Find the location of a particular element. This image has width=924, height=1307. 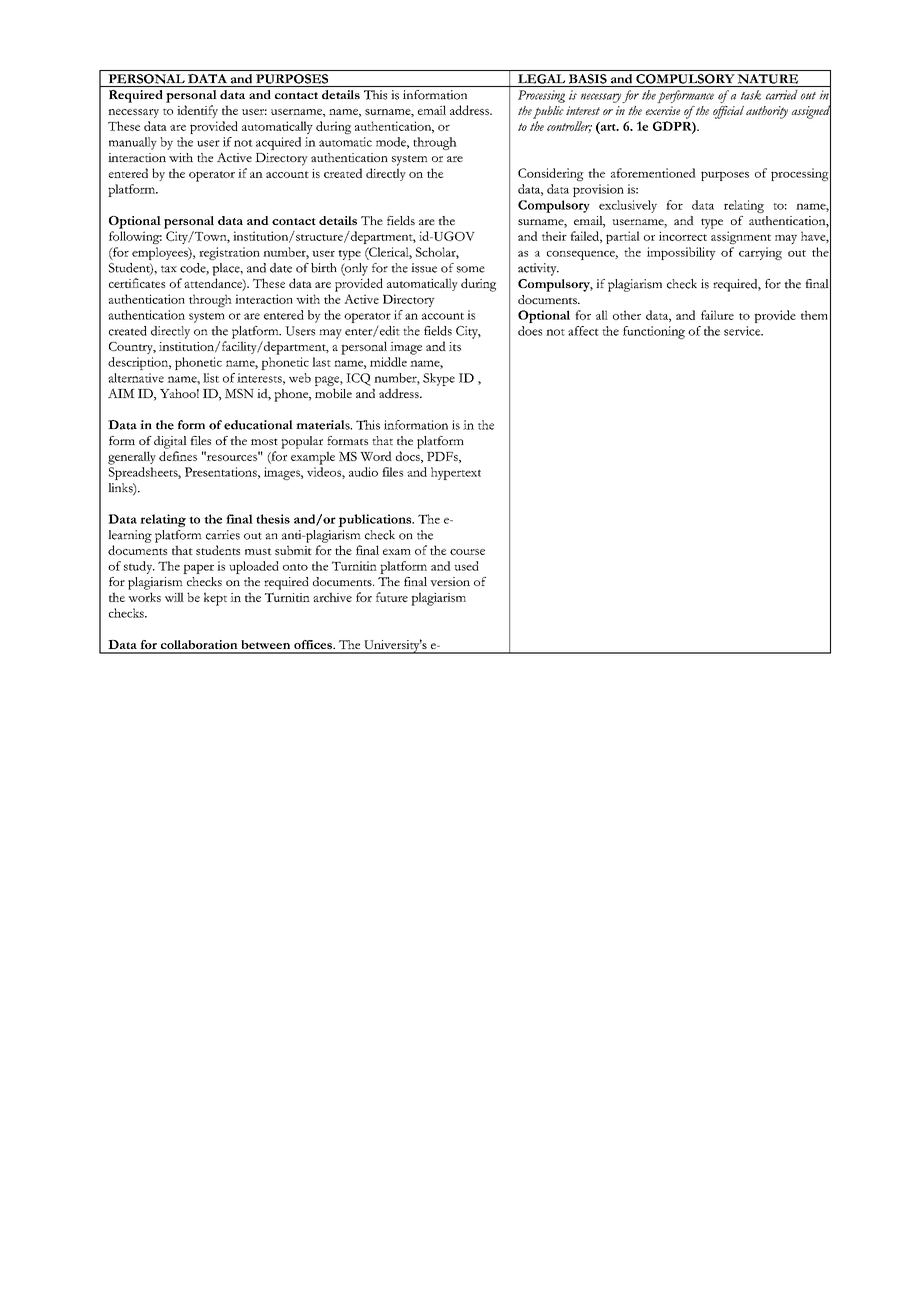

identify is located at coordinates (197, 111).
